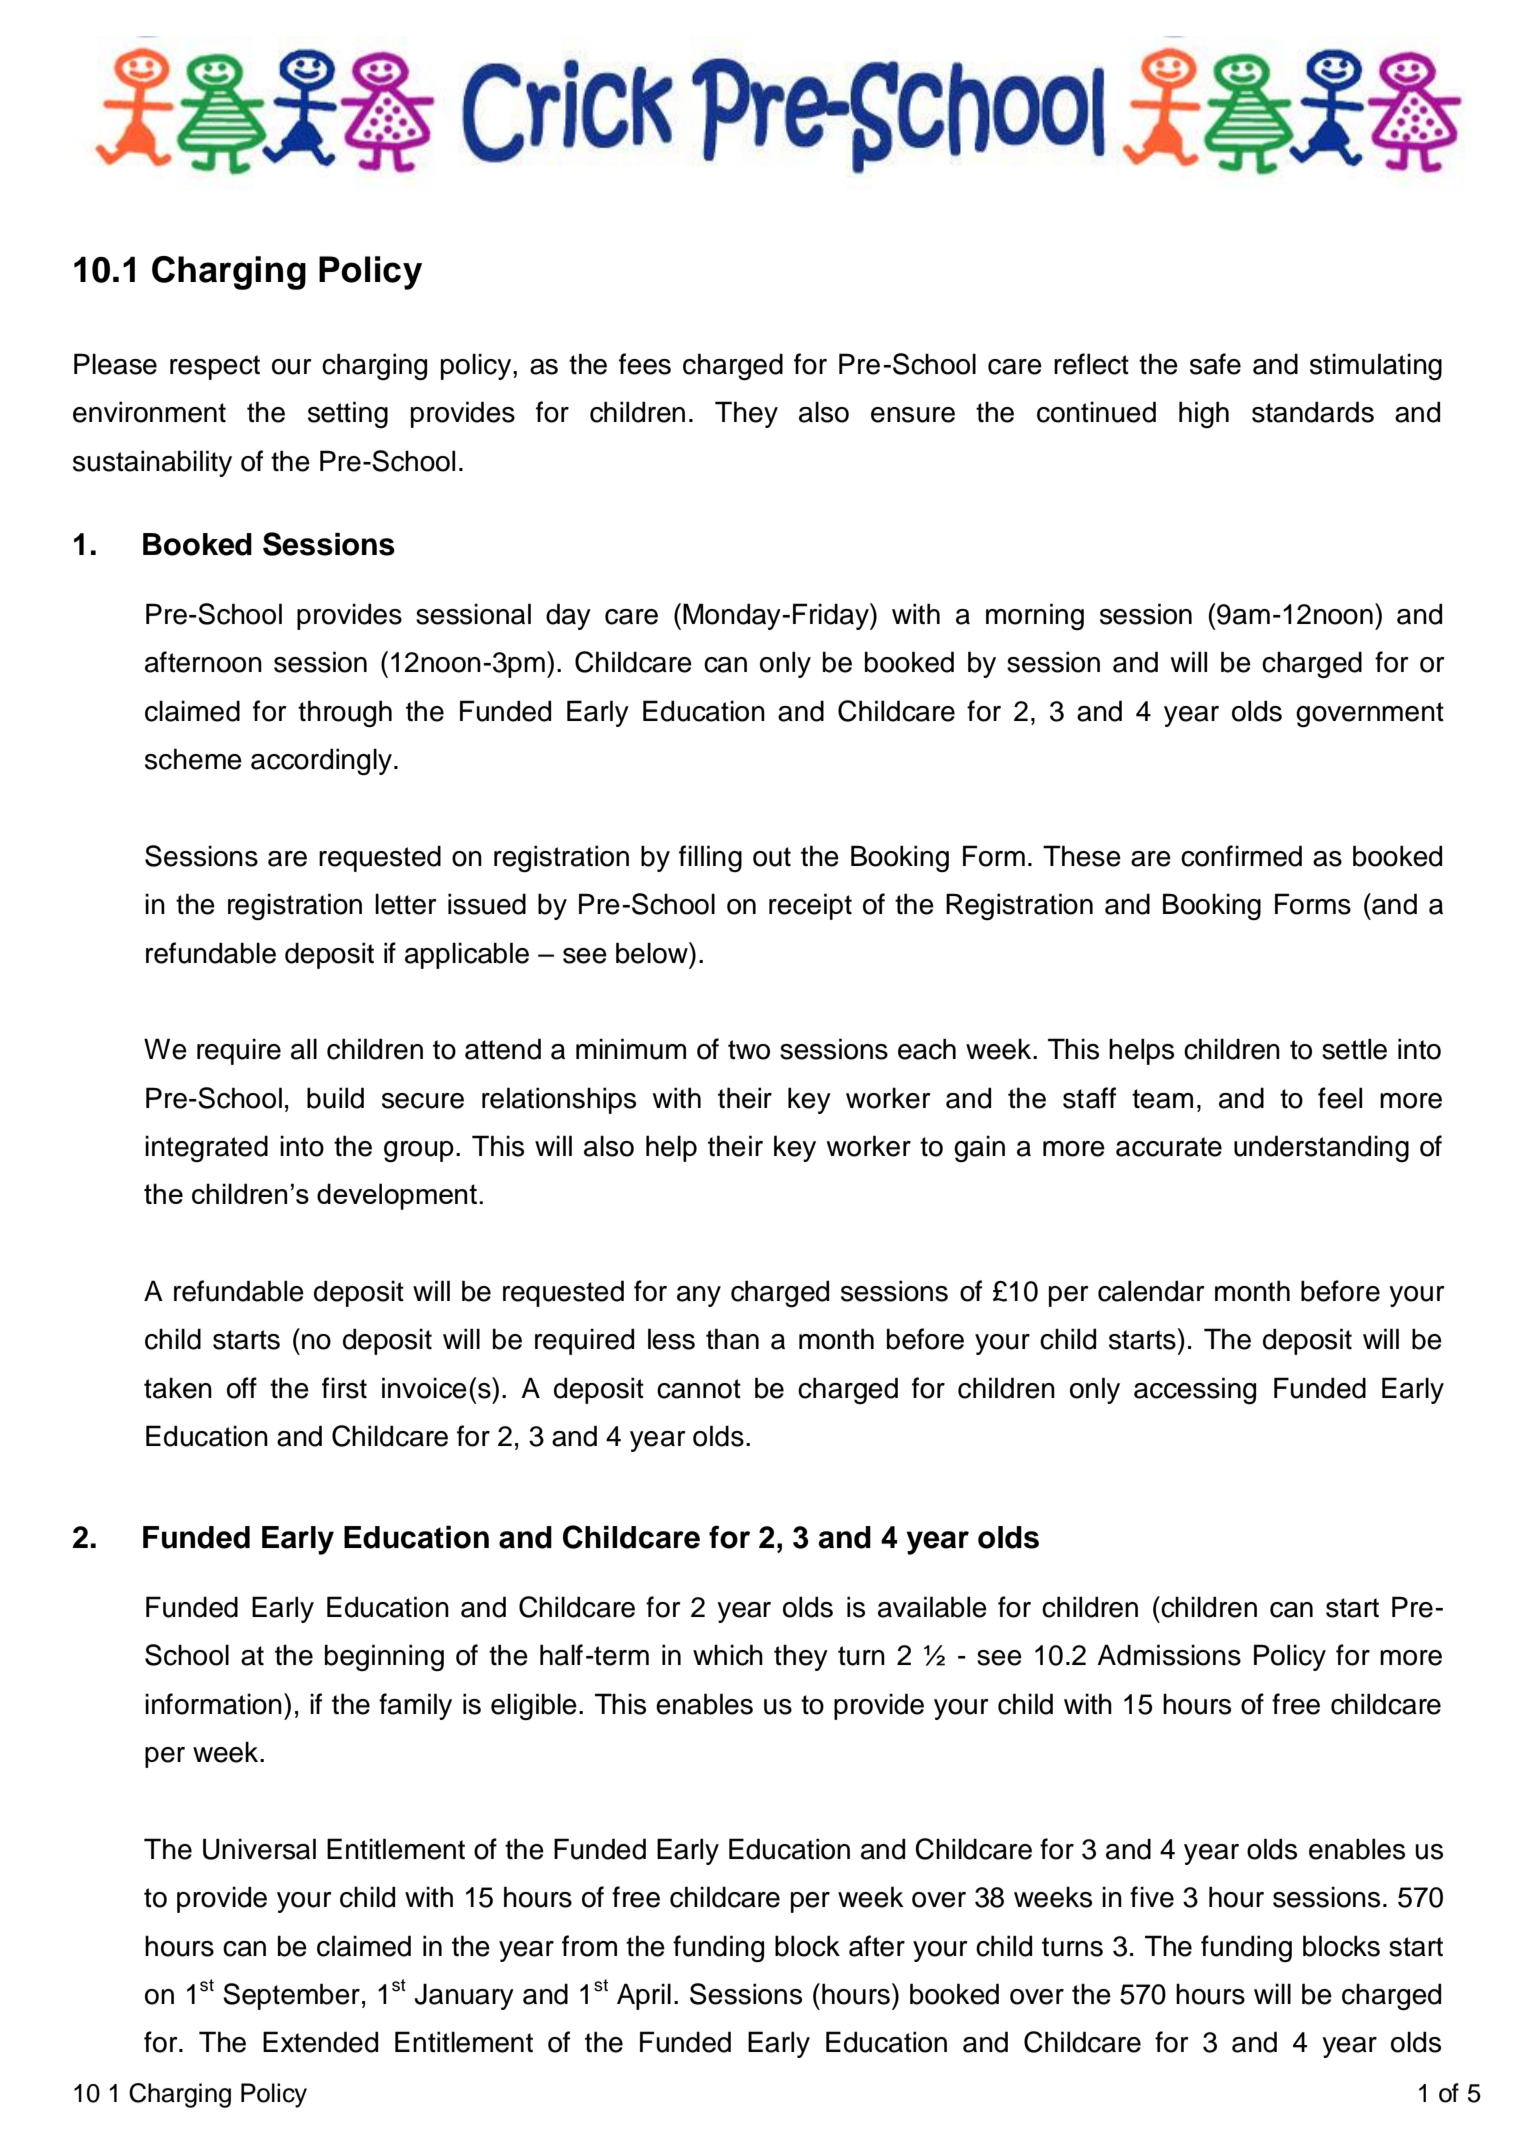 The height and width of the document is (2144, 1516). I want to click on April, so click(644, 1996).
